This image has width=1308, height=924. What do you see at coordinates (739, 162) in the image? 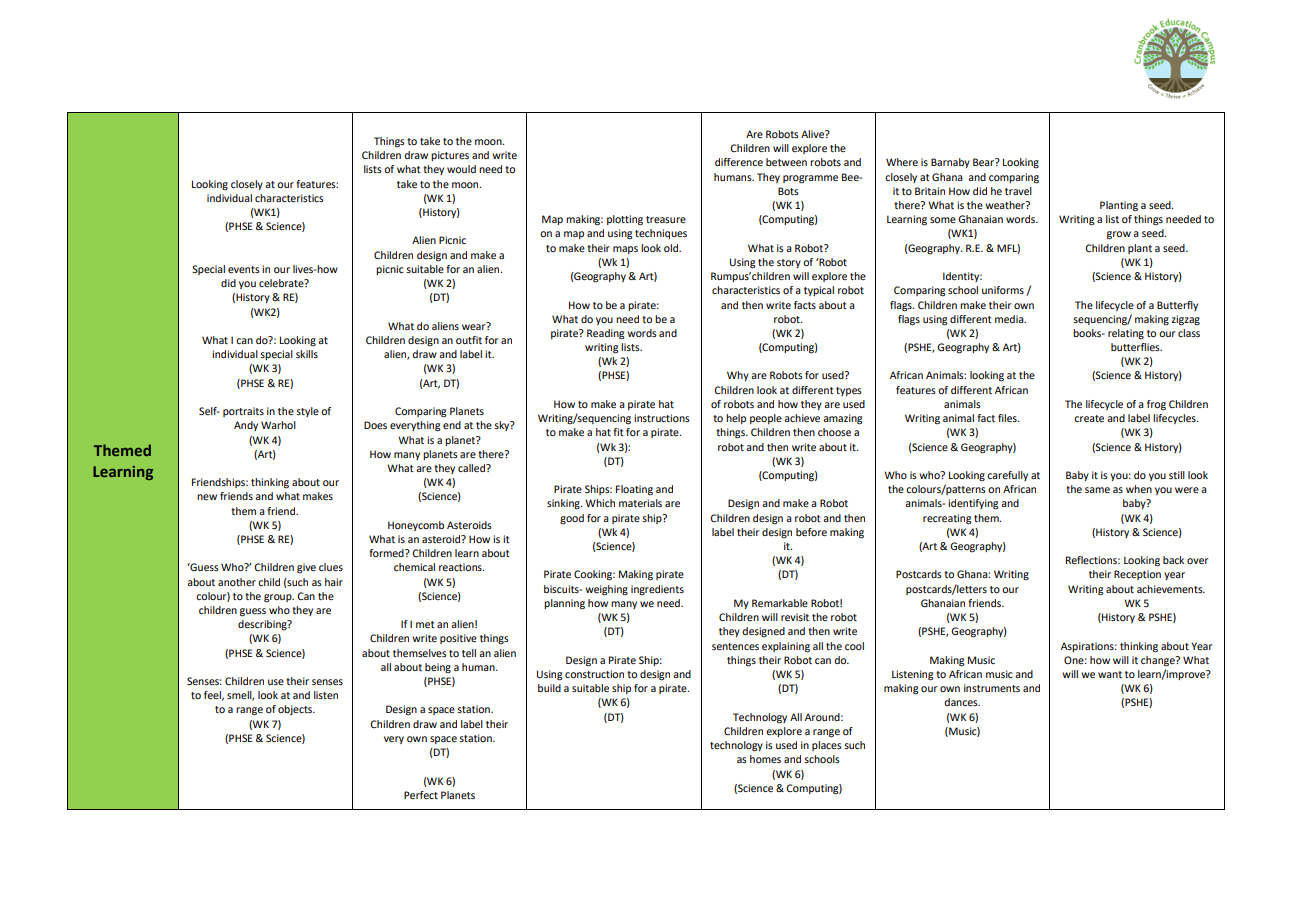
I see `difference` at bounding box center [739, 162].
